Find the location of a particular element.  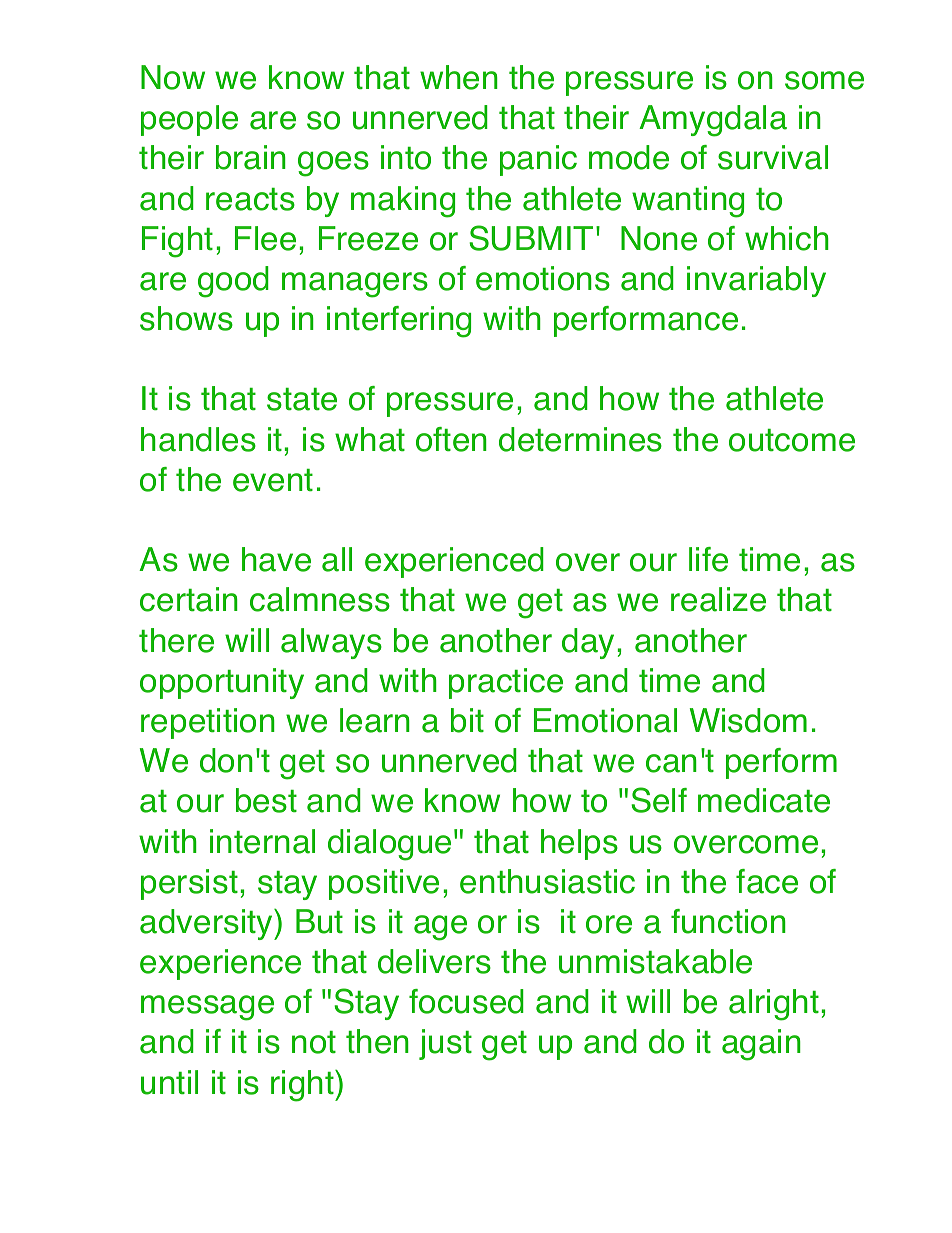

again is located at coordinates (761, 1045).
